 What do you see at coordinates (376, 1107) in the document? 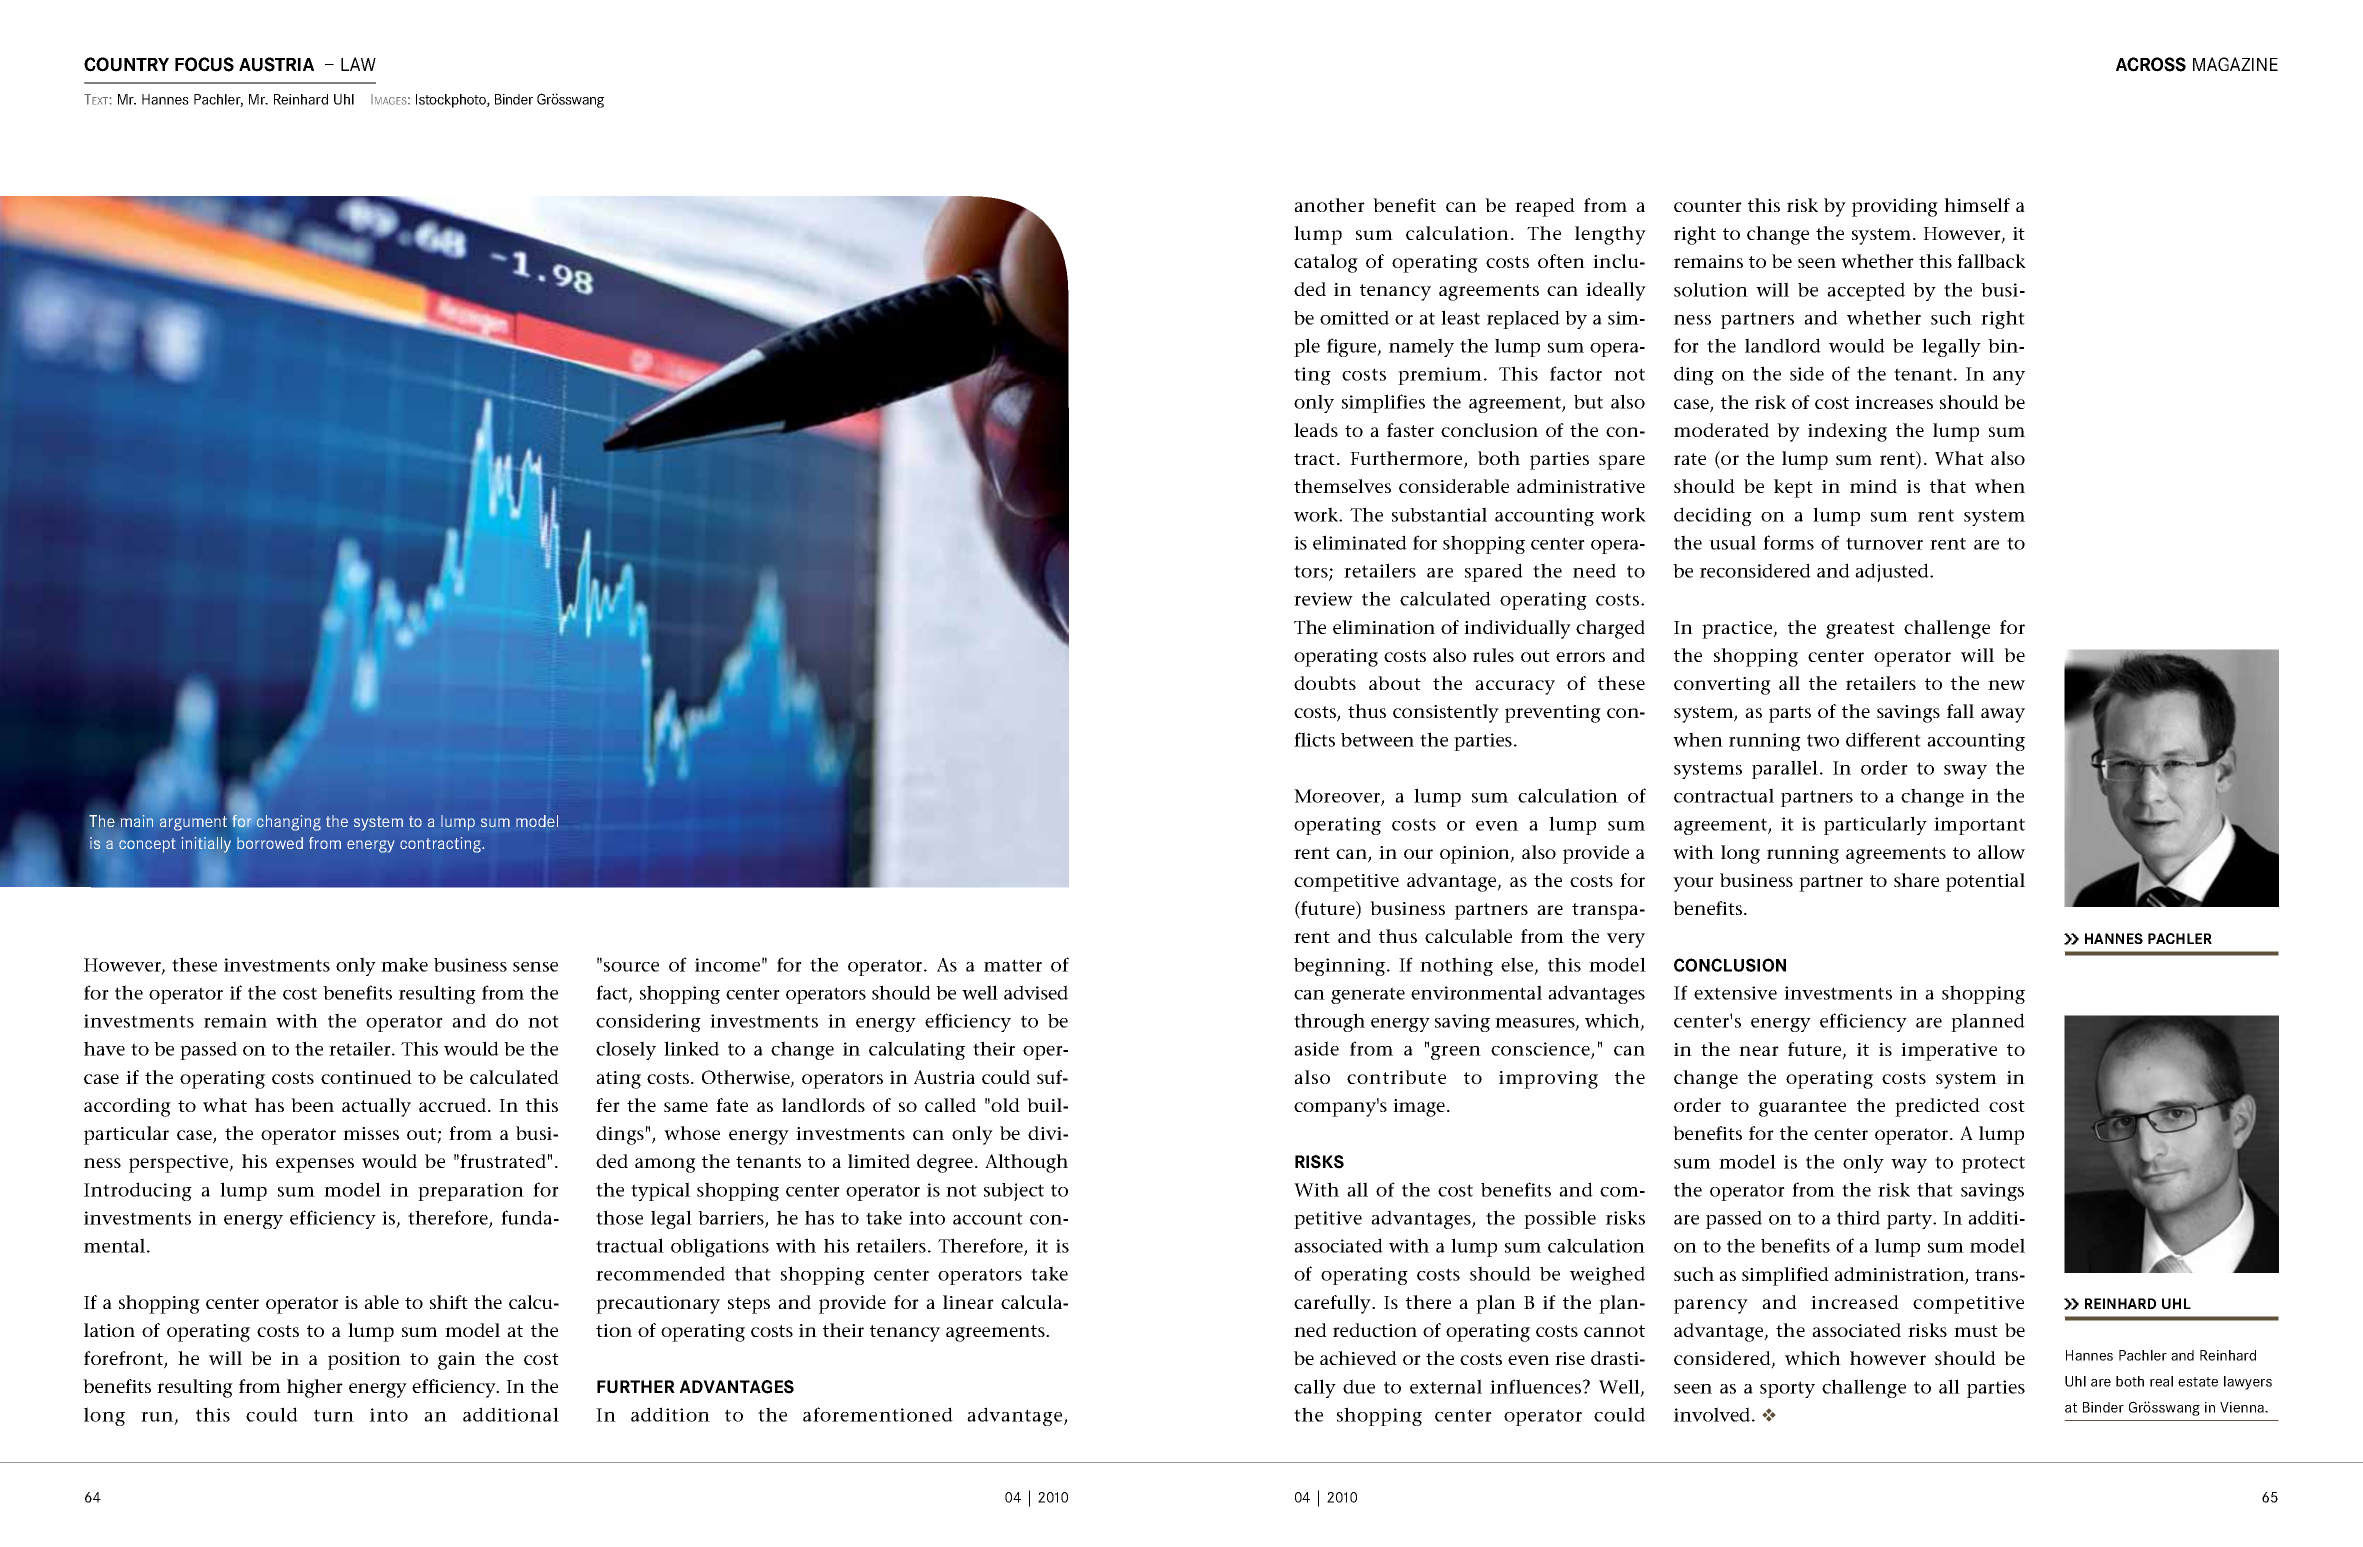
I see `actually` at bounding box center [376, 1107].
